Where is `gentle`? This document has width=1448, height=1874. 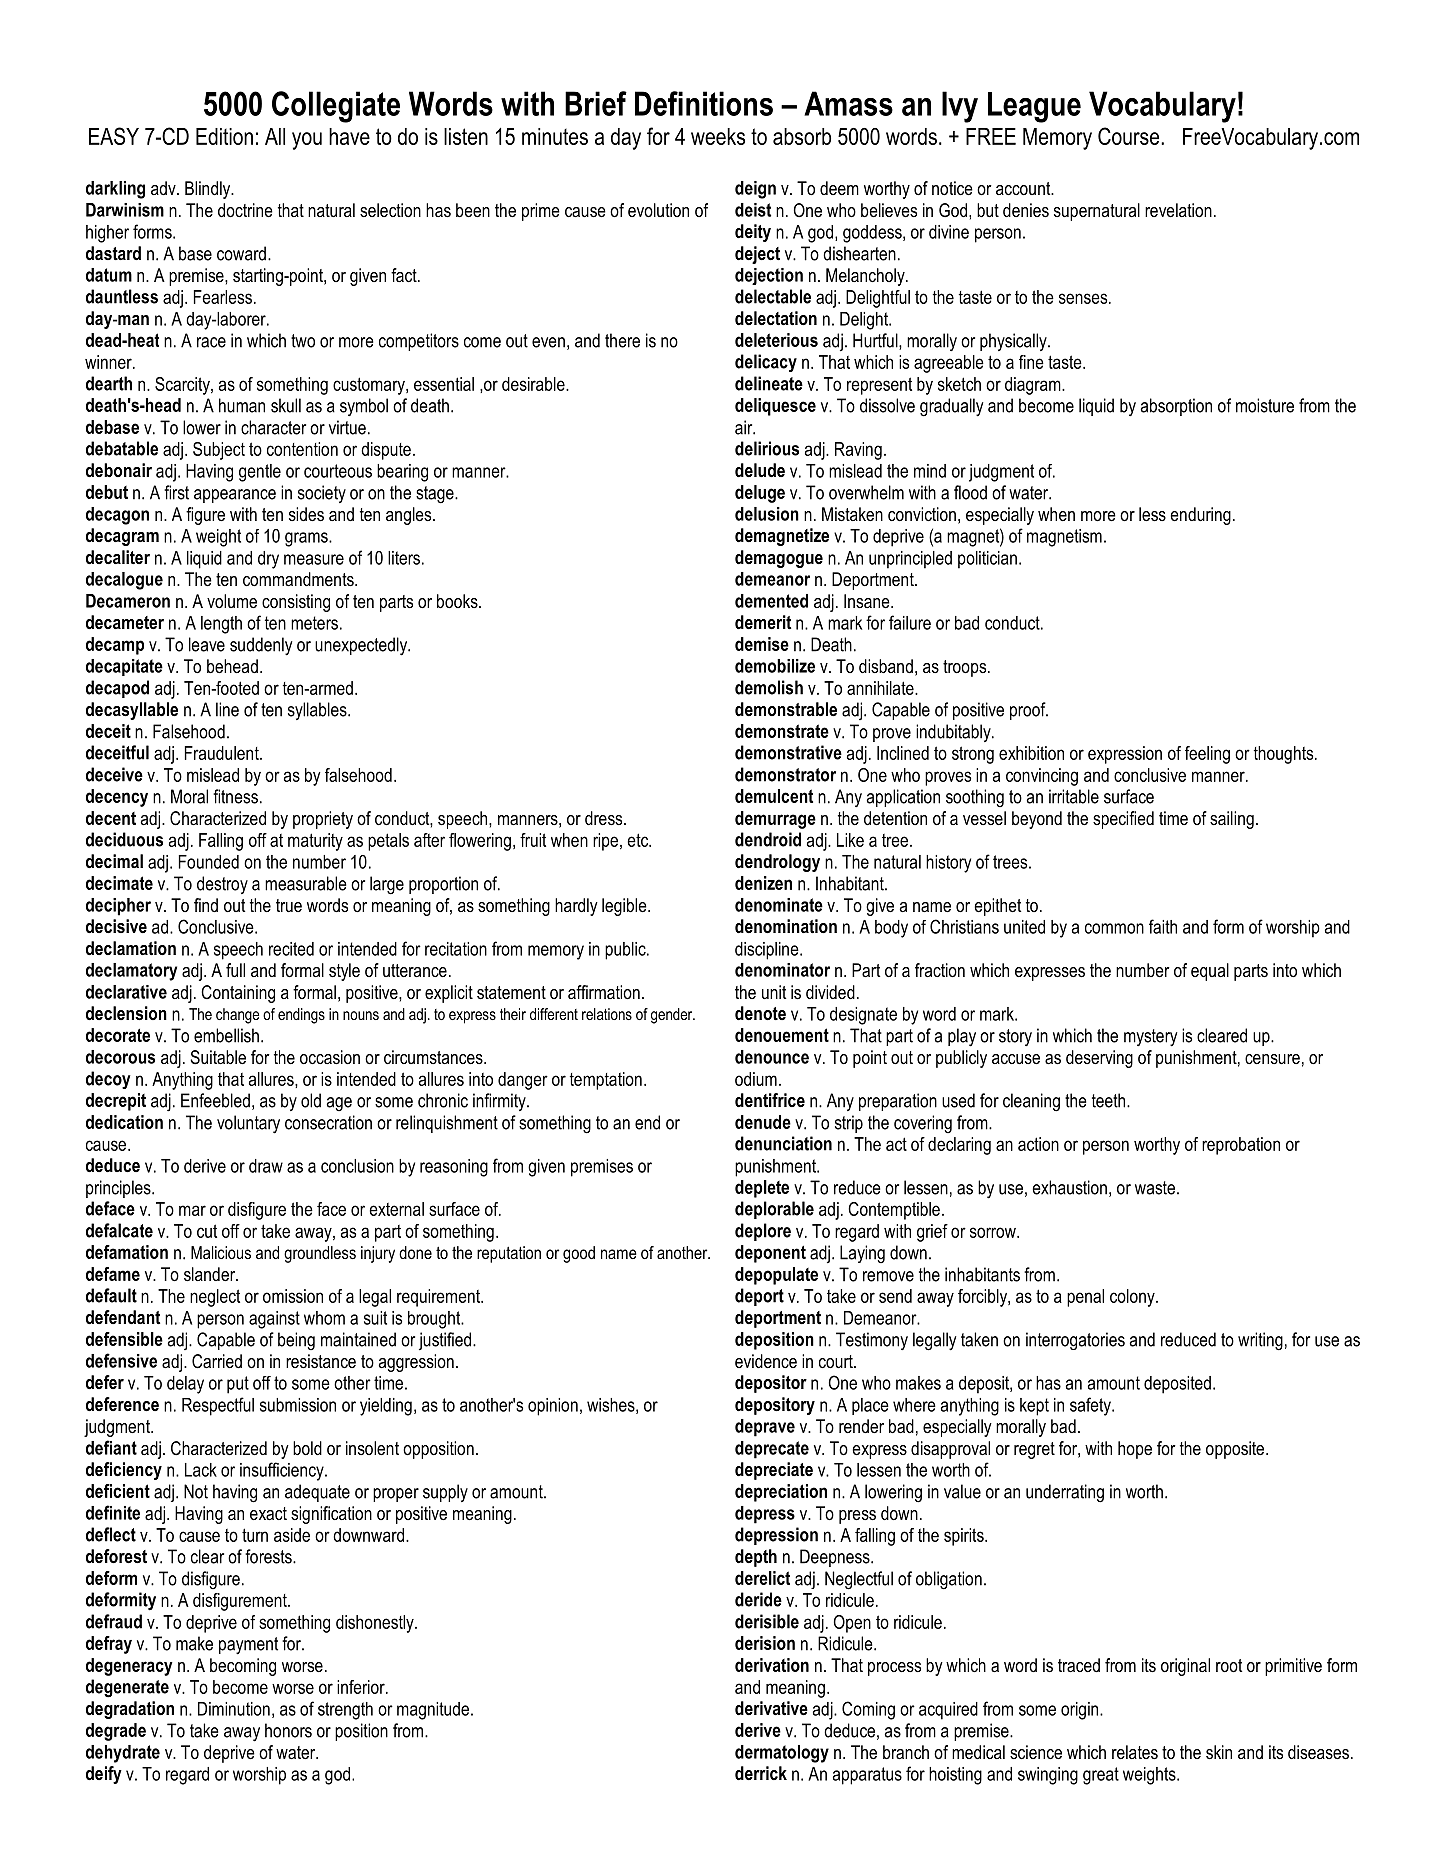 gentle is located at coordinates (260, 473).
